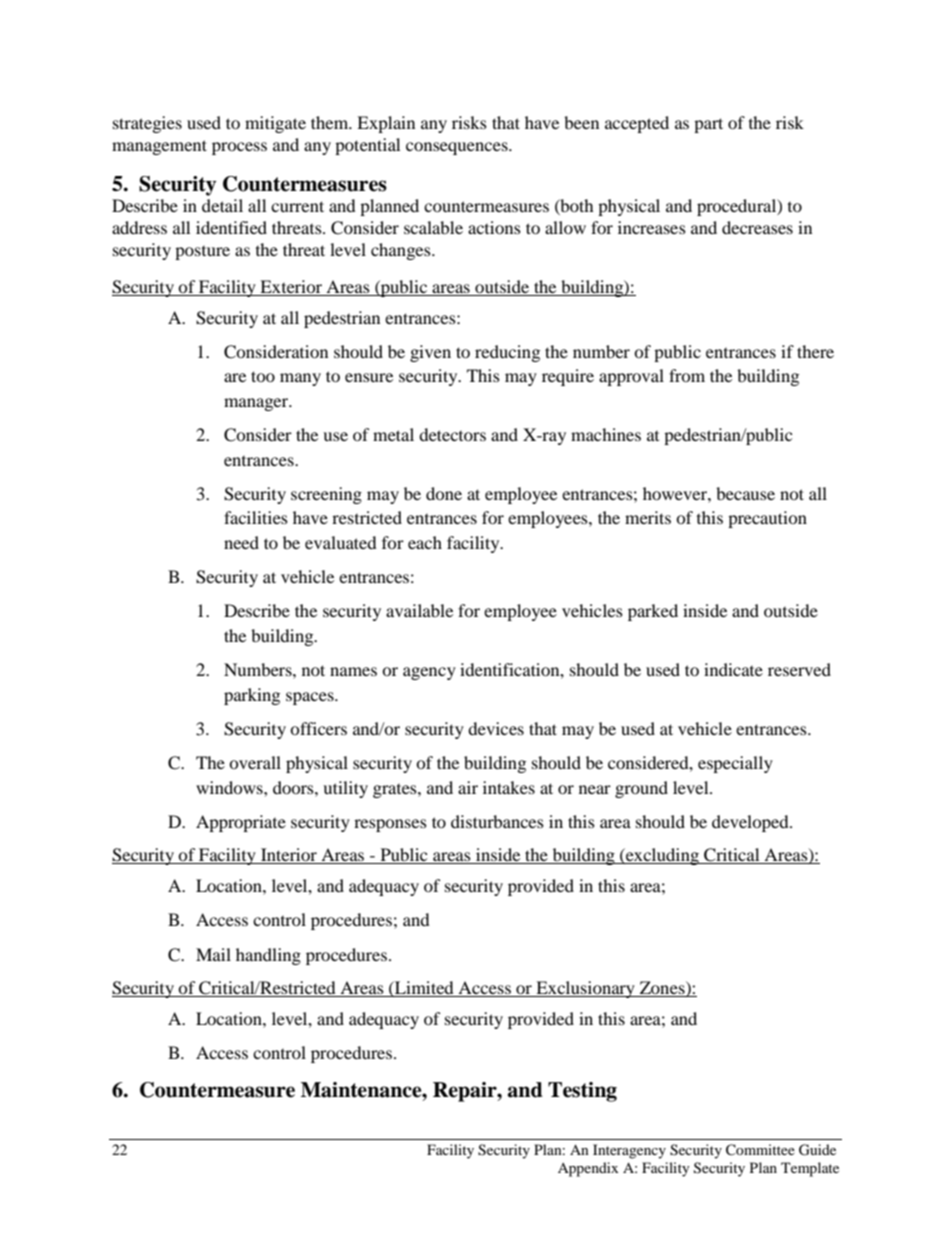 The height and width of the screenshot is (1233, 952). Describe the element at coordinates (252, 696) in the screenshot. I see `parking` at that location.
